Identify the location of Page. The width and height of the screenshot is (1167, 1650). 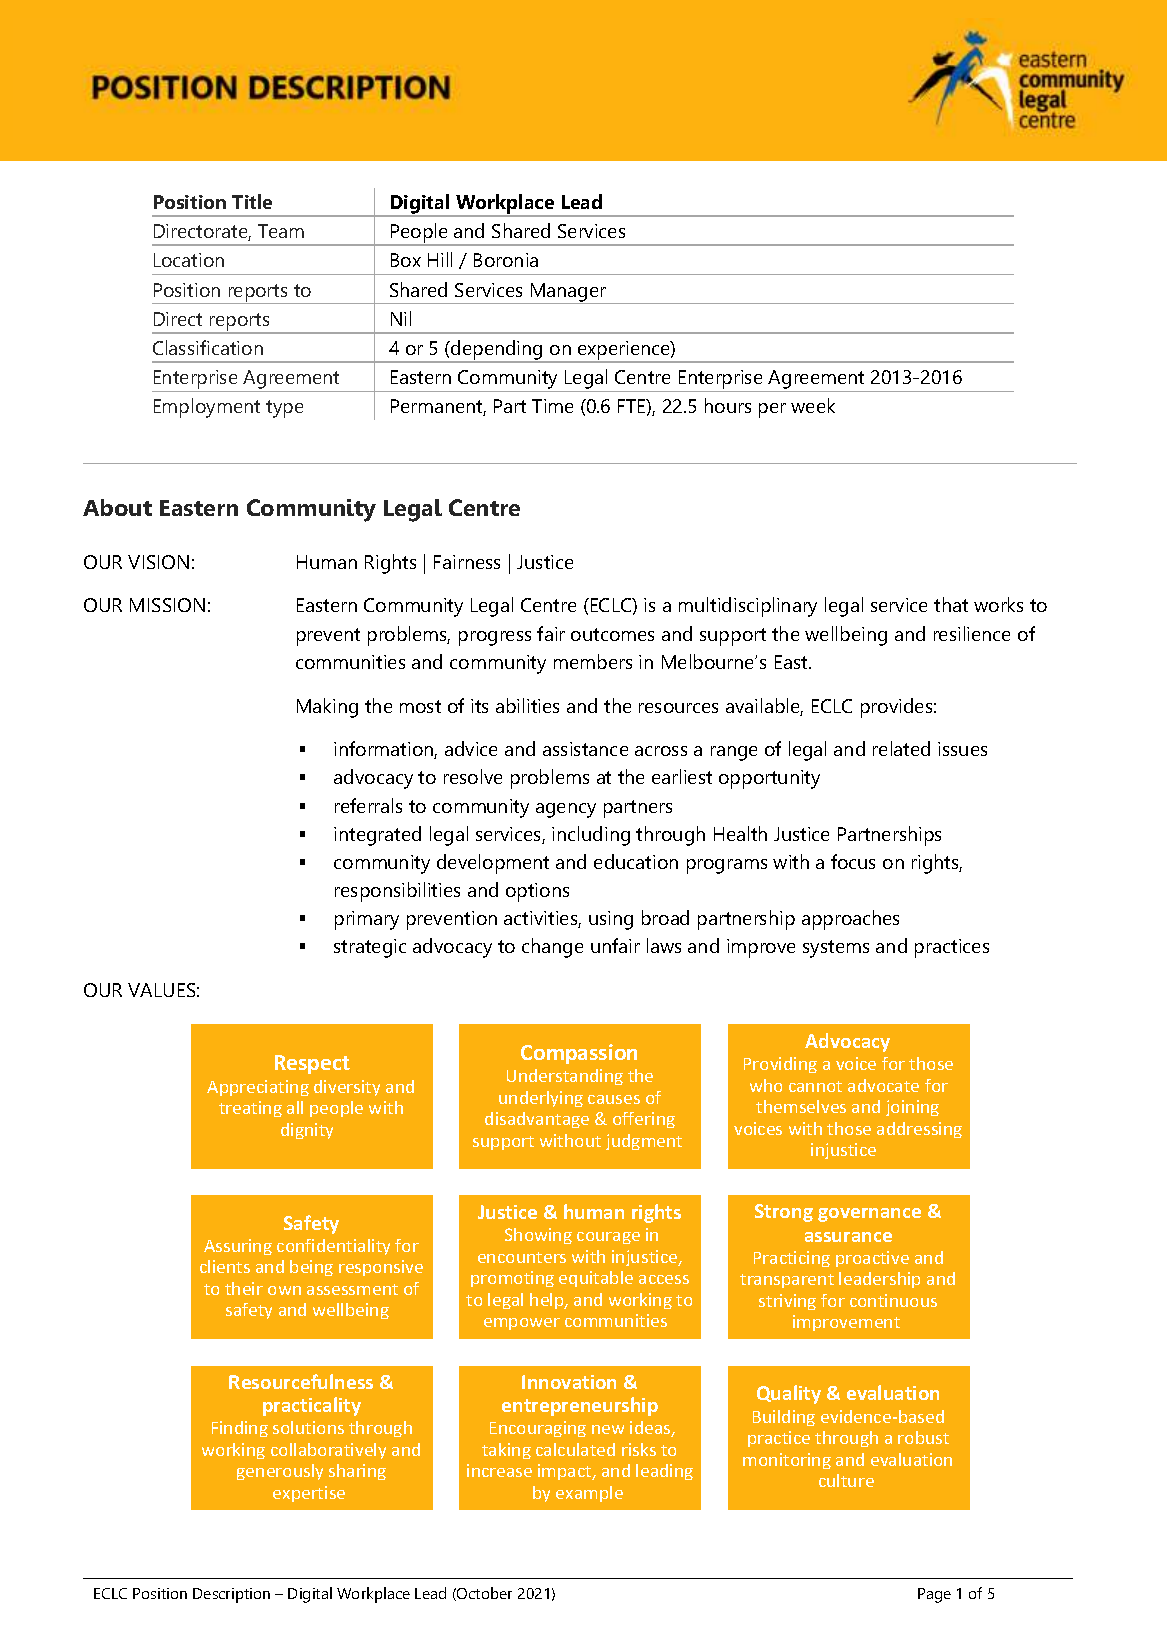
(934, 1595).
